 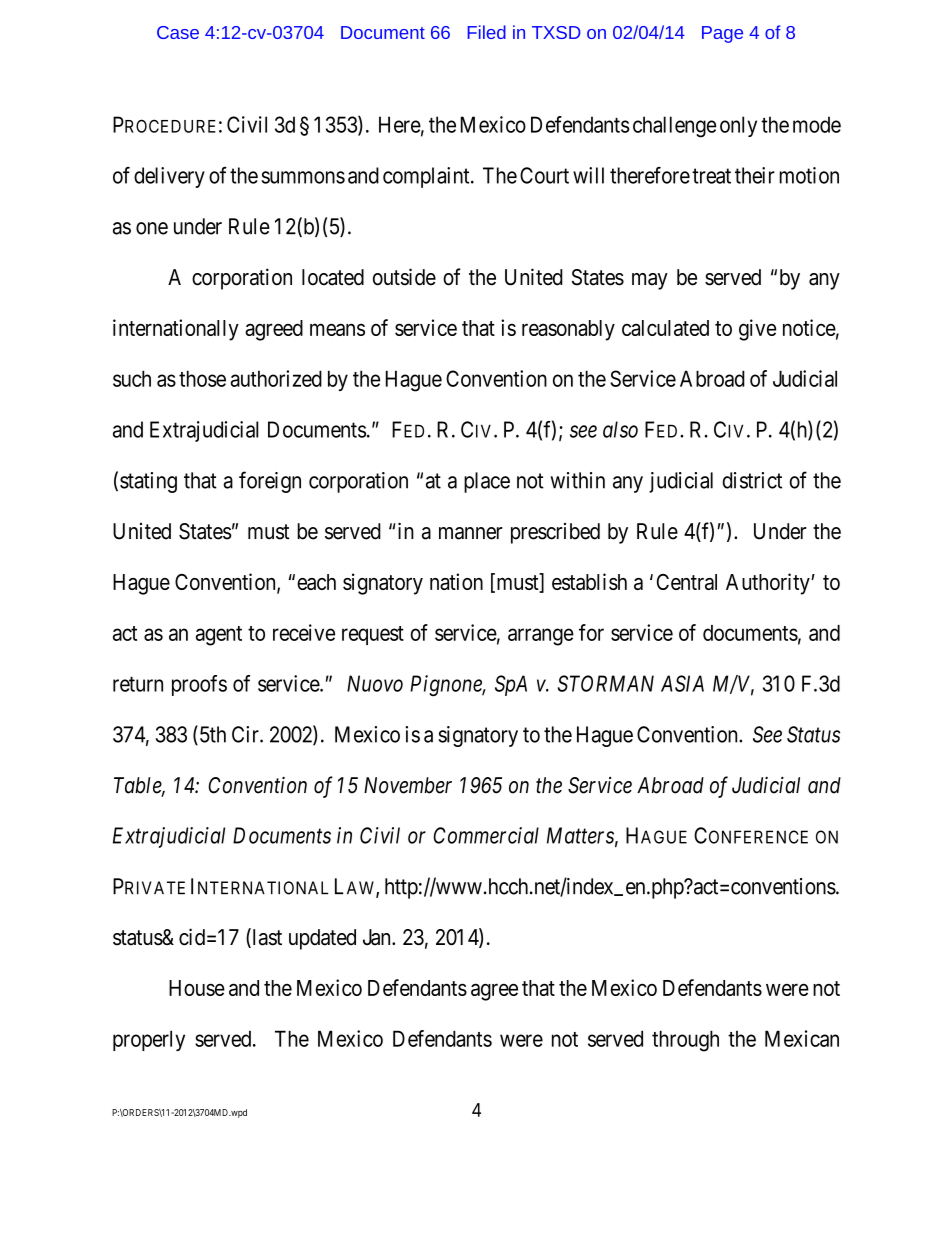 I want to click on give, so click(x=757, y=330).
